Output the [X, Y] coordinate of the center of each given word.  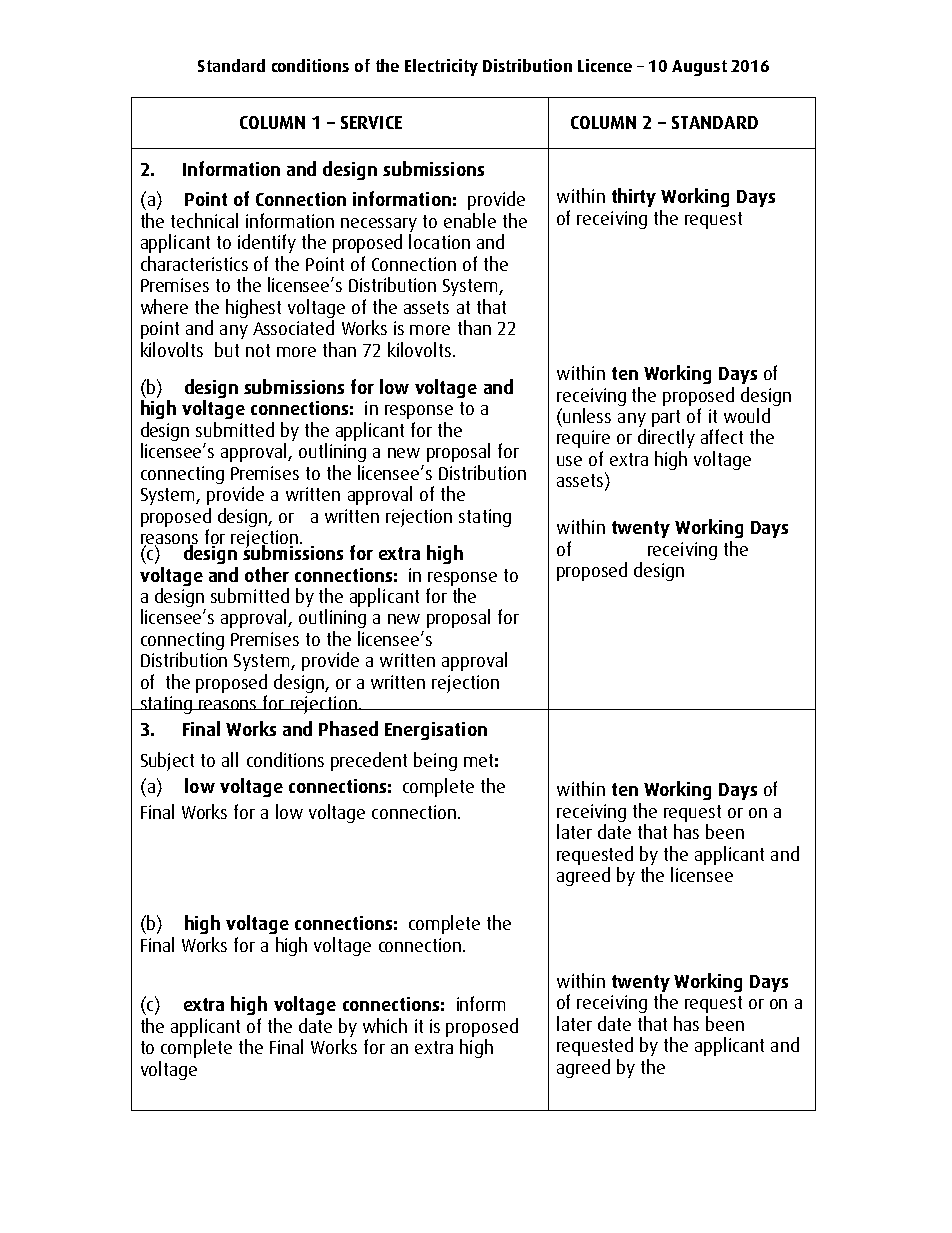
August [699, 68]
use [569, 461]
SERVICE [371, 122]
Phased [348, 728]
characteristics [194, 263]
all [230, 759]
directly [666, 438]
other [267, 574]
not [258, 350]
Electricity [441, 67]
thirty [634, 197]
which [385, 1025]
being [435, 761]
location [439, 241]
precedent [369, 761]
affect [722, 436]
